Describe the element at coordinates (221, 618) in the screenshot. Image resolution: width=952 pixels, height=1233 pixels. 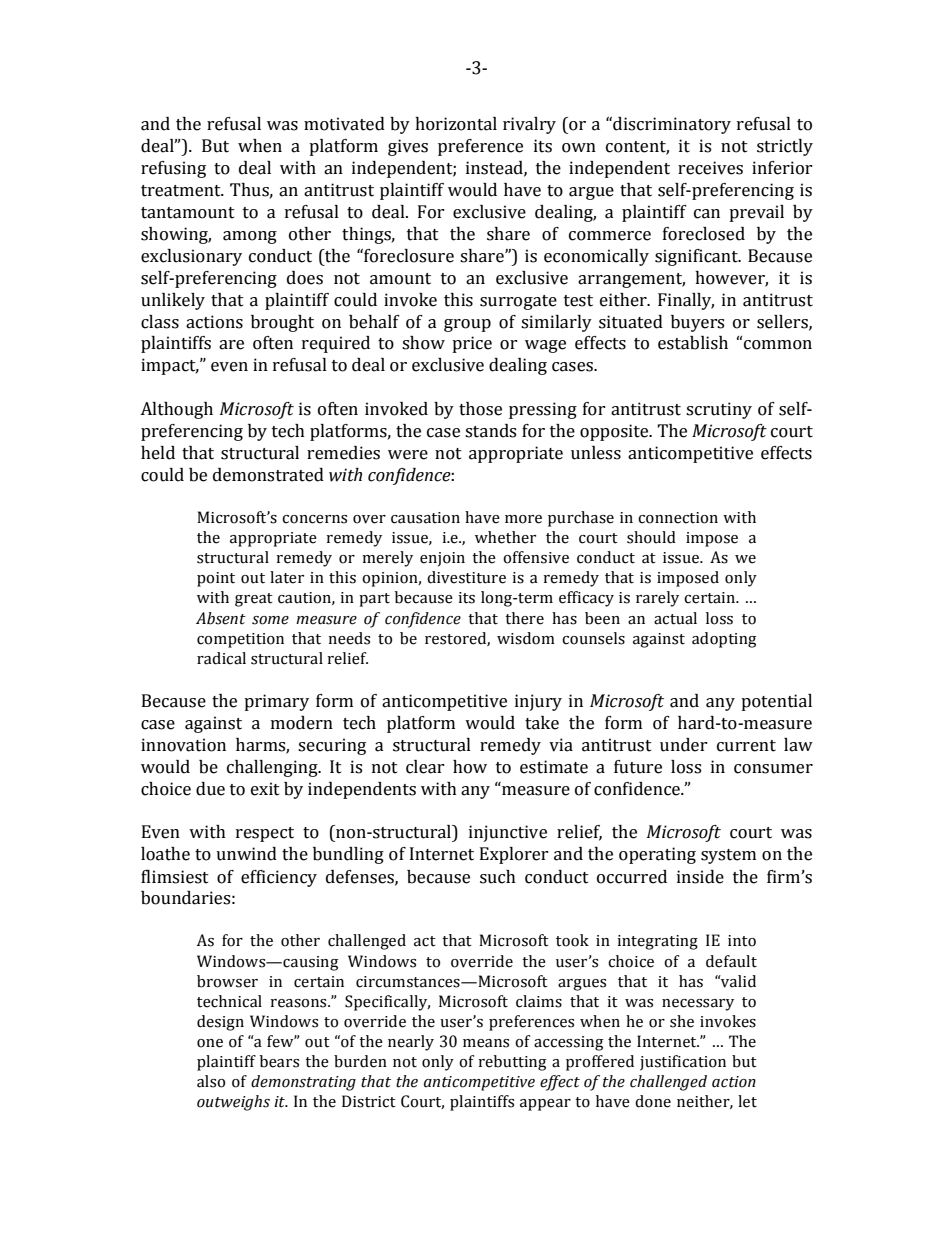
I see `Absent` at that location.
